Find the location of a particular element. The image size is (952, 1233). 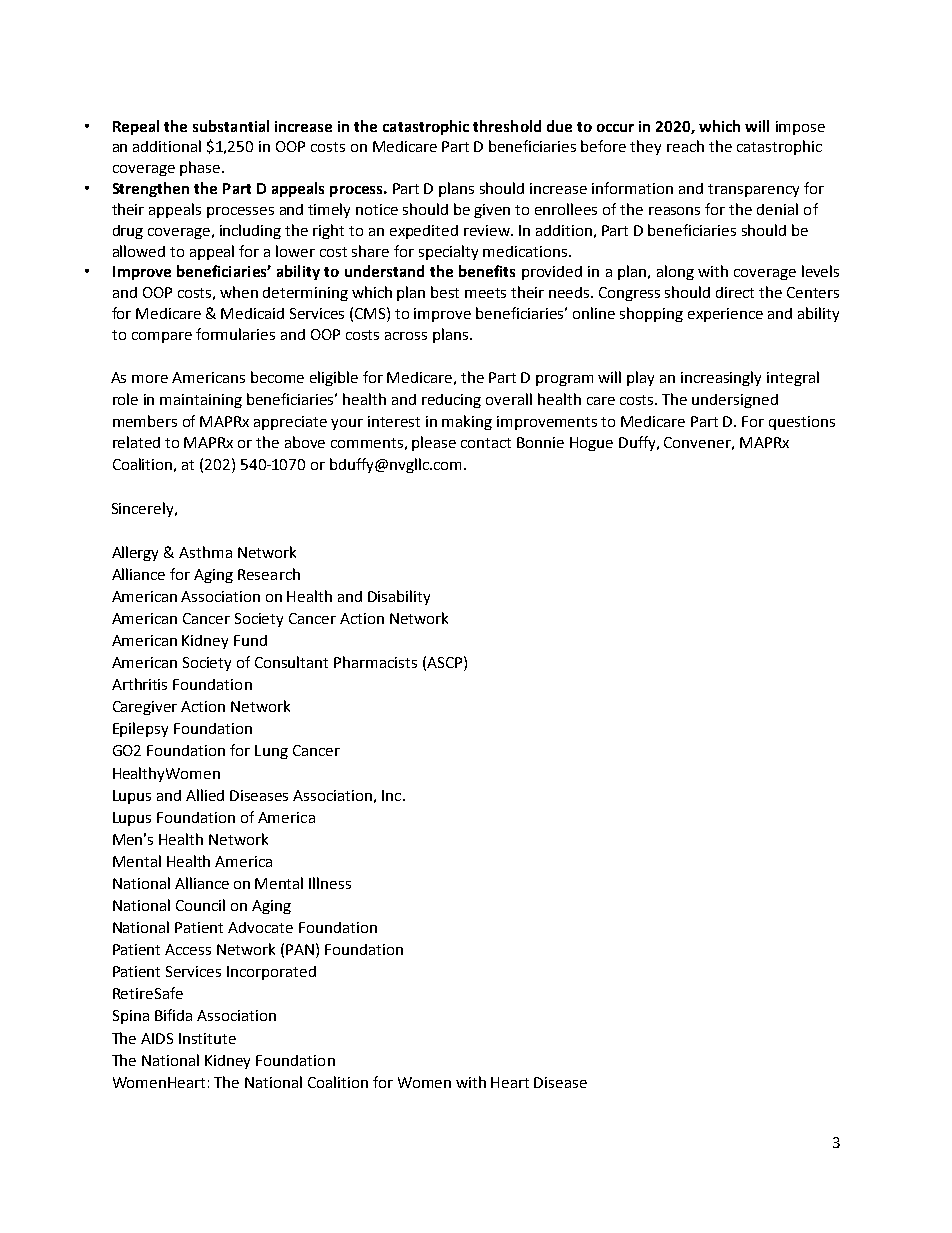

undersigned is located at coordinates (735, 401).
